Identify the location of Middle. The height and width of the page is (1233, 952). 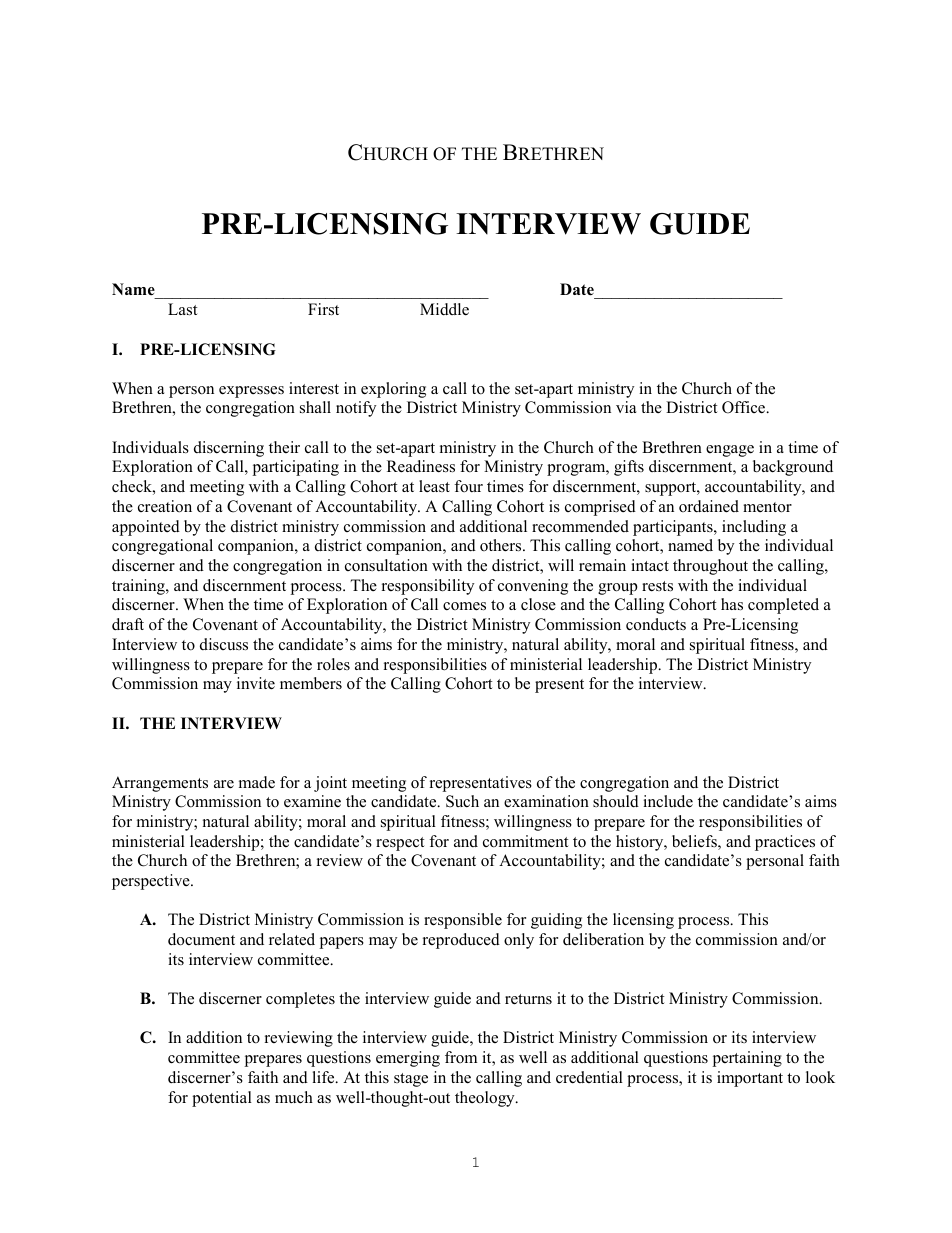
(444, 309).
